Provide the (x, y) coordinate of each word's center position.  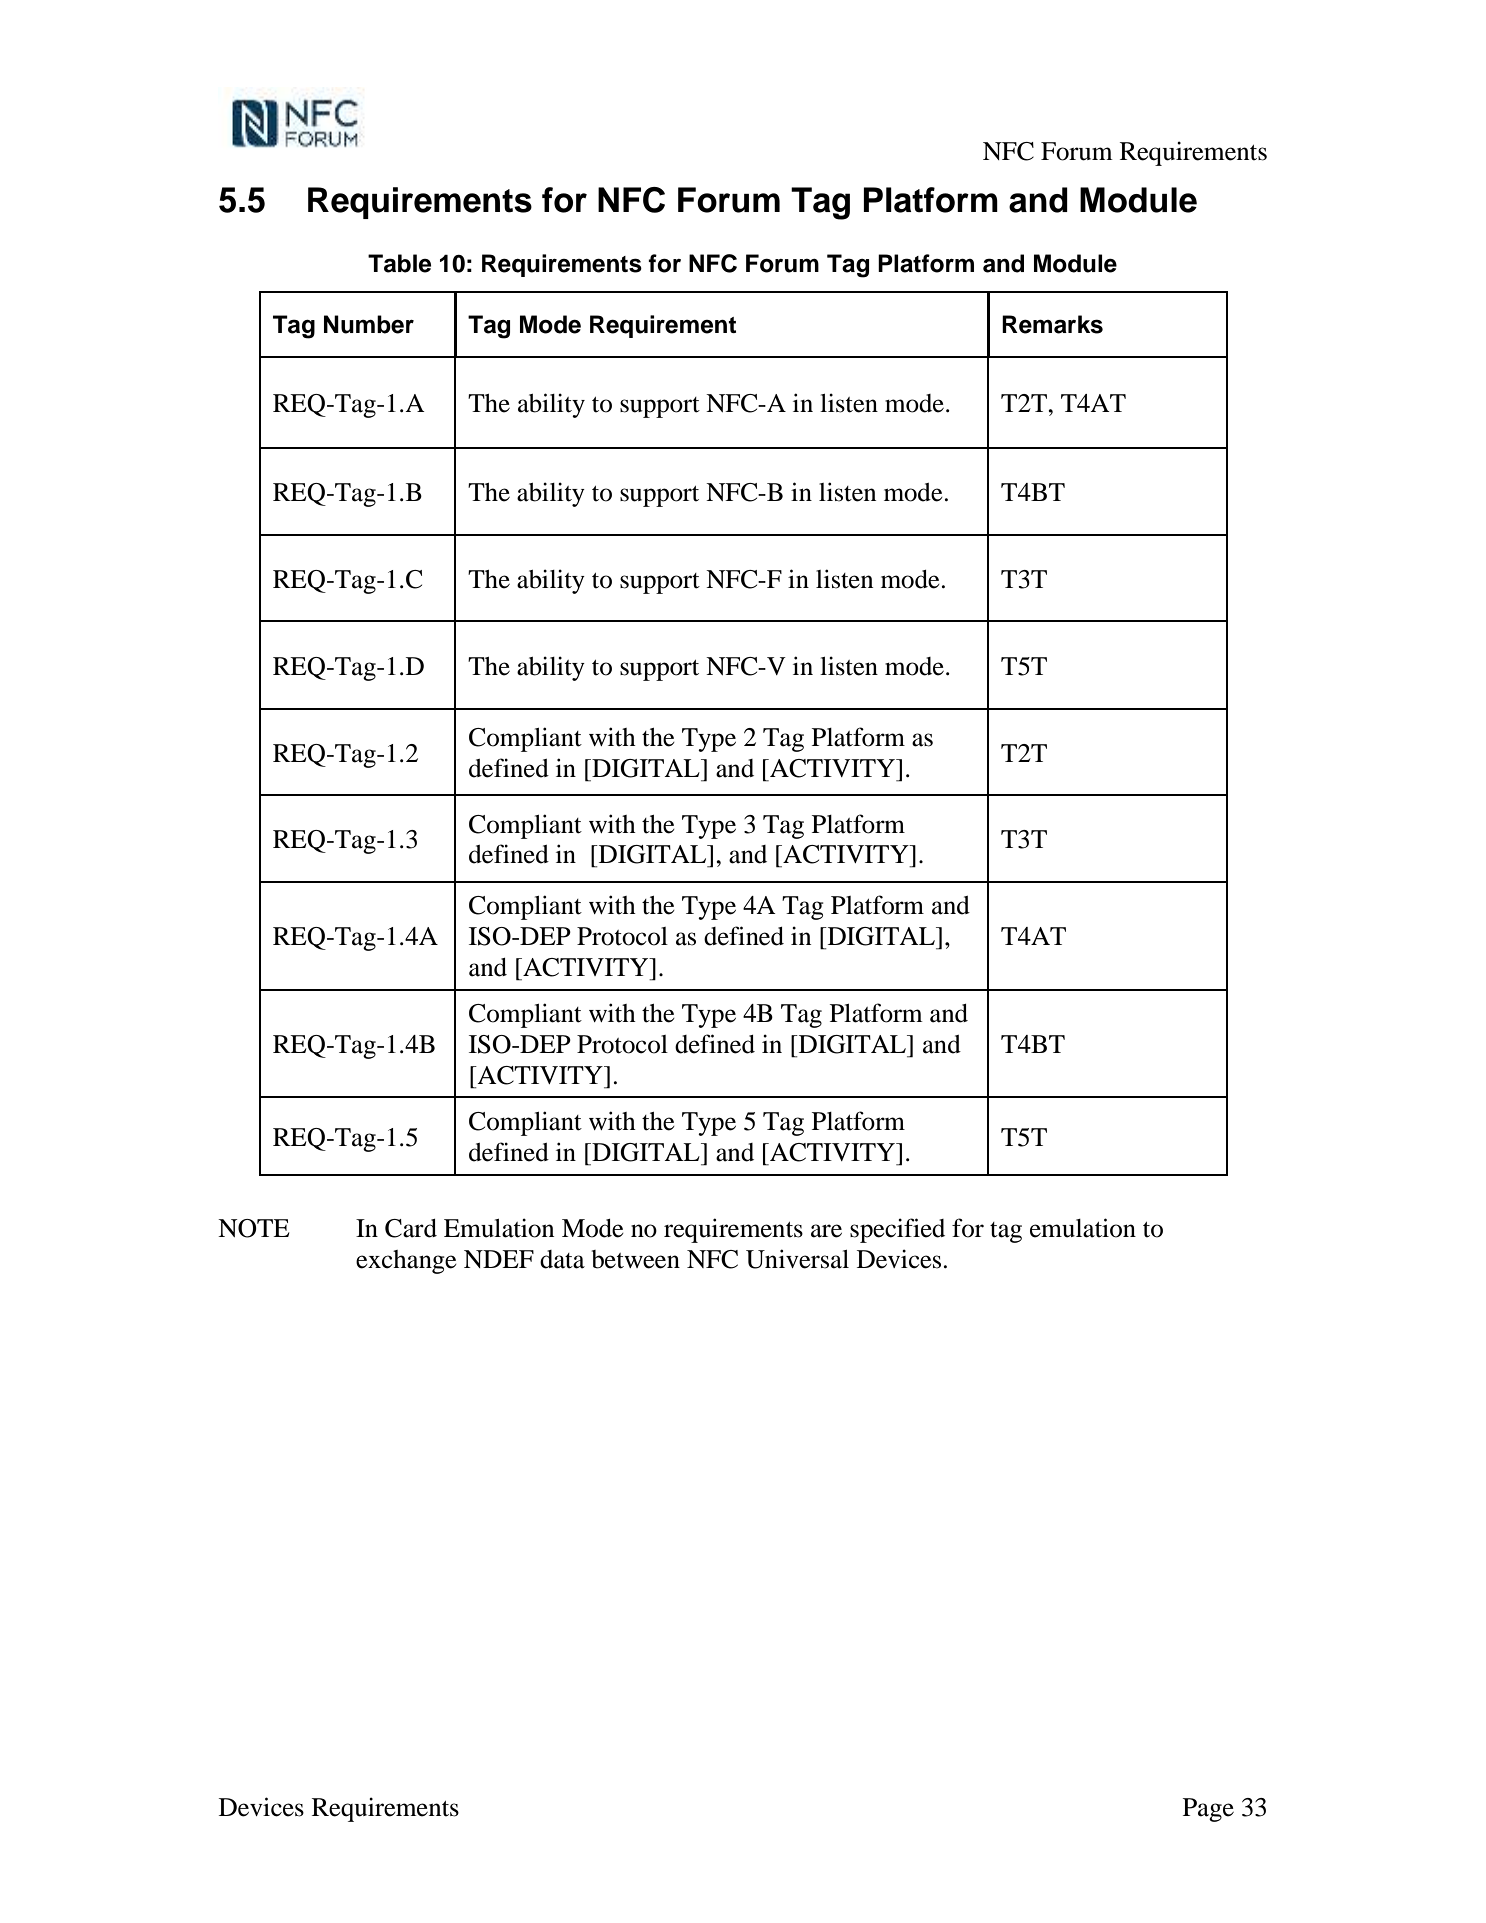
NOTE (253, 1228)
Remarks (1052, 324)
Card (411, 1228)
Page (1208, 1810)
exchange (406, 1262)
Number (369, 324)
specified (897, 1230)
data (562, 1259)
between (635, 1259)
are (826, 1231)
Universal (797, 1259)
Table (399, 263)
